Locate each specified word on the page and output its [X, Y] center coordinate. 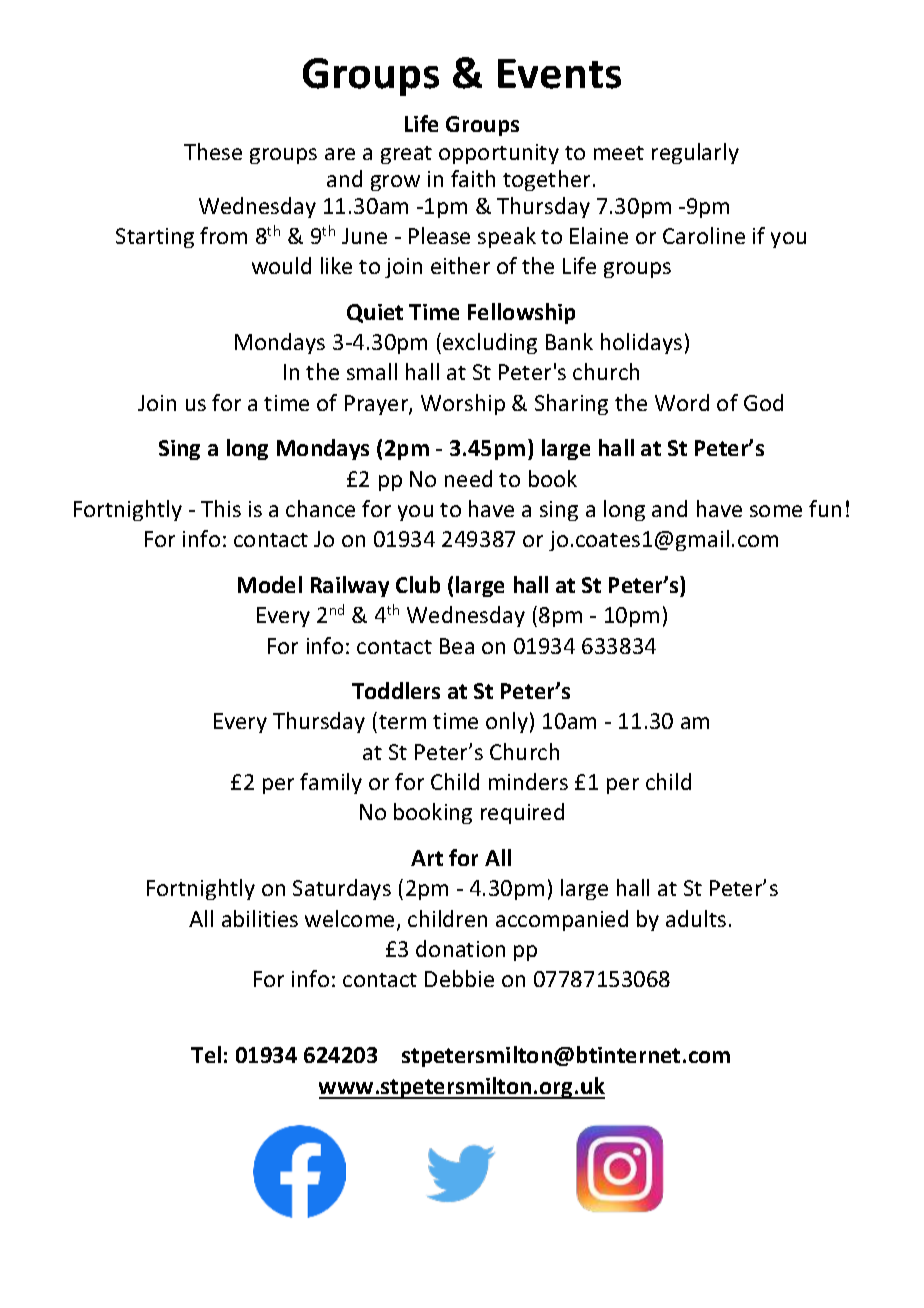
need [468, 478]
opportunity [499, 154]
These [213, 151]
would [281, 265]
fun [825, 508]
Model [270, 584]
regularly [695, 153]
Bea [457, 646]
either [460, 265]
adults [696, 918]
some [776, 511]
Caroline [704, 235]
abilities [260, 918]
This [221, 508]
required [522, 813]
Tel [206, 1054]
